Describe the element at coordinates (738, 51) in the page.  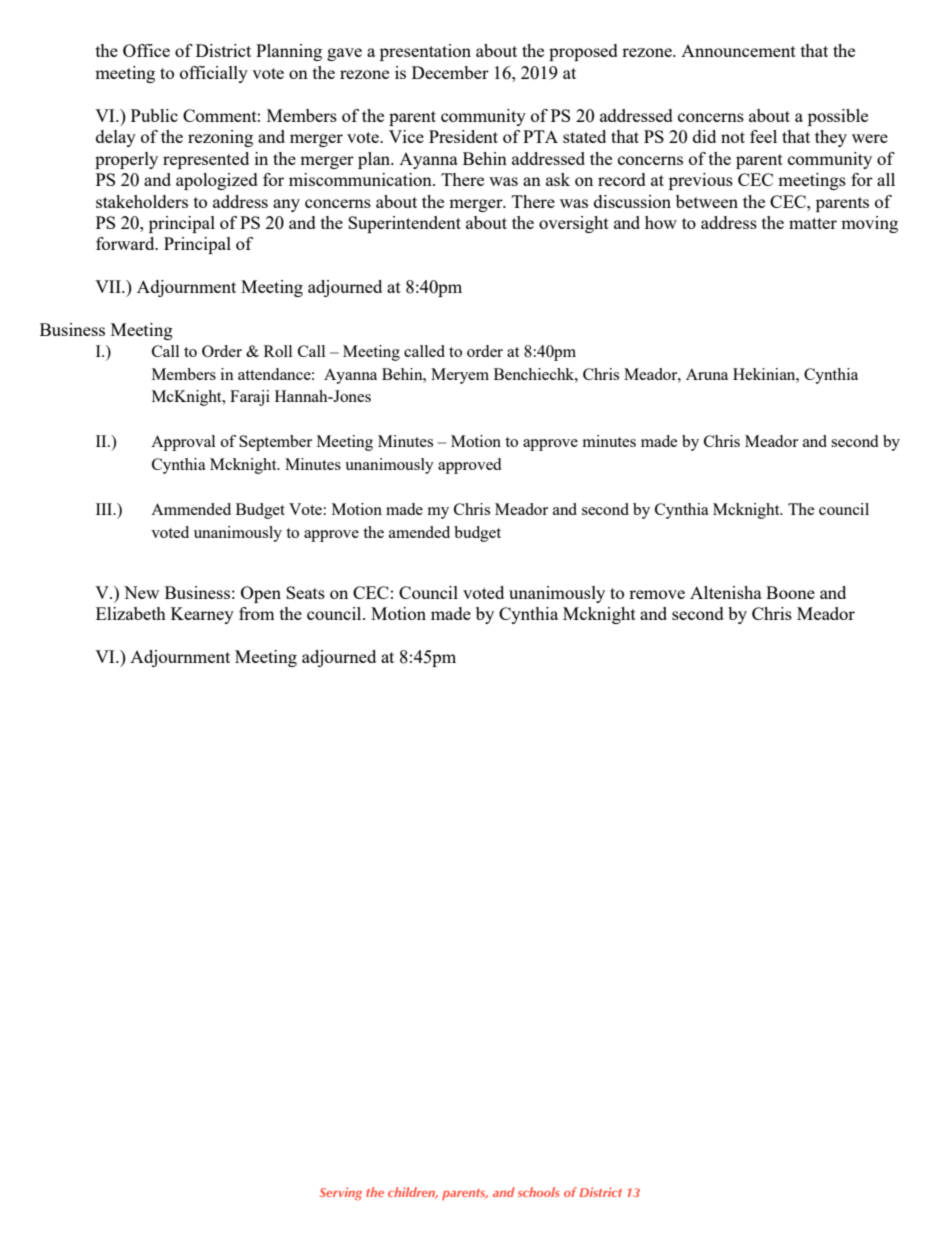
I see `Announcement` at that location.
